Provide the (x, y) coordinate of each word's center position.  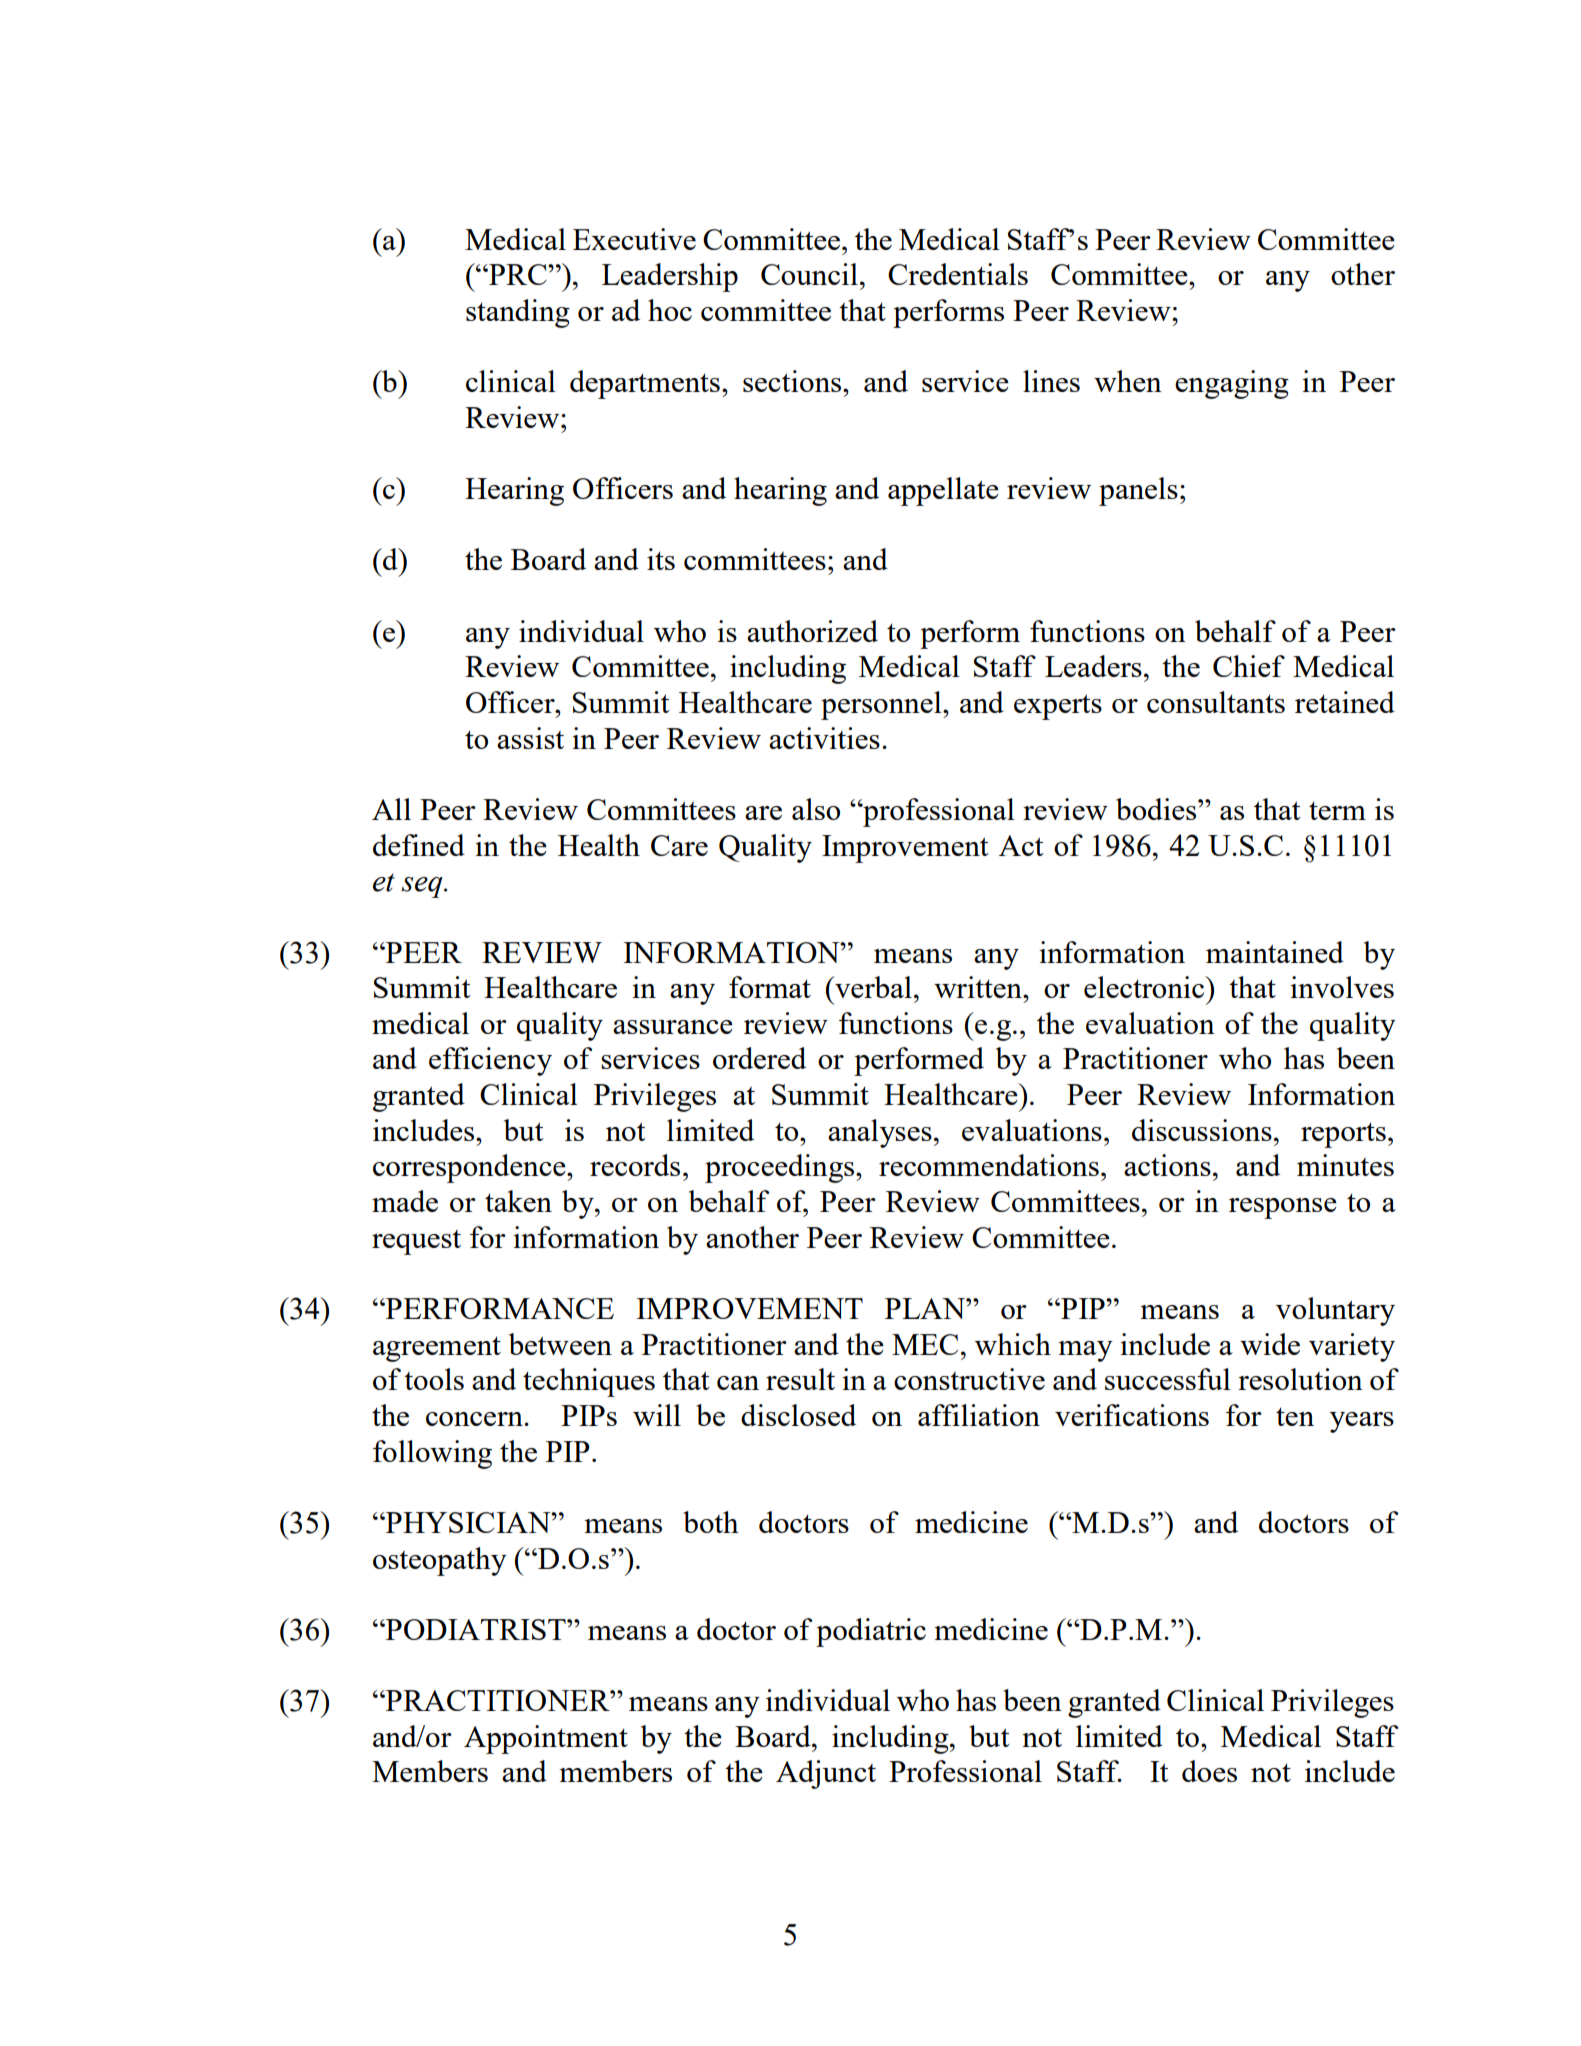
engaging (1232, 384)
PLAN (926, 1308)
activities (824, 738)
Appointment (546, 1739)
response (1283, 1208)
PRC (518, 274)
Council (809, 274)
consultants (1216, 702)
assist (530, 738)
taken (518, 1201)
